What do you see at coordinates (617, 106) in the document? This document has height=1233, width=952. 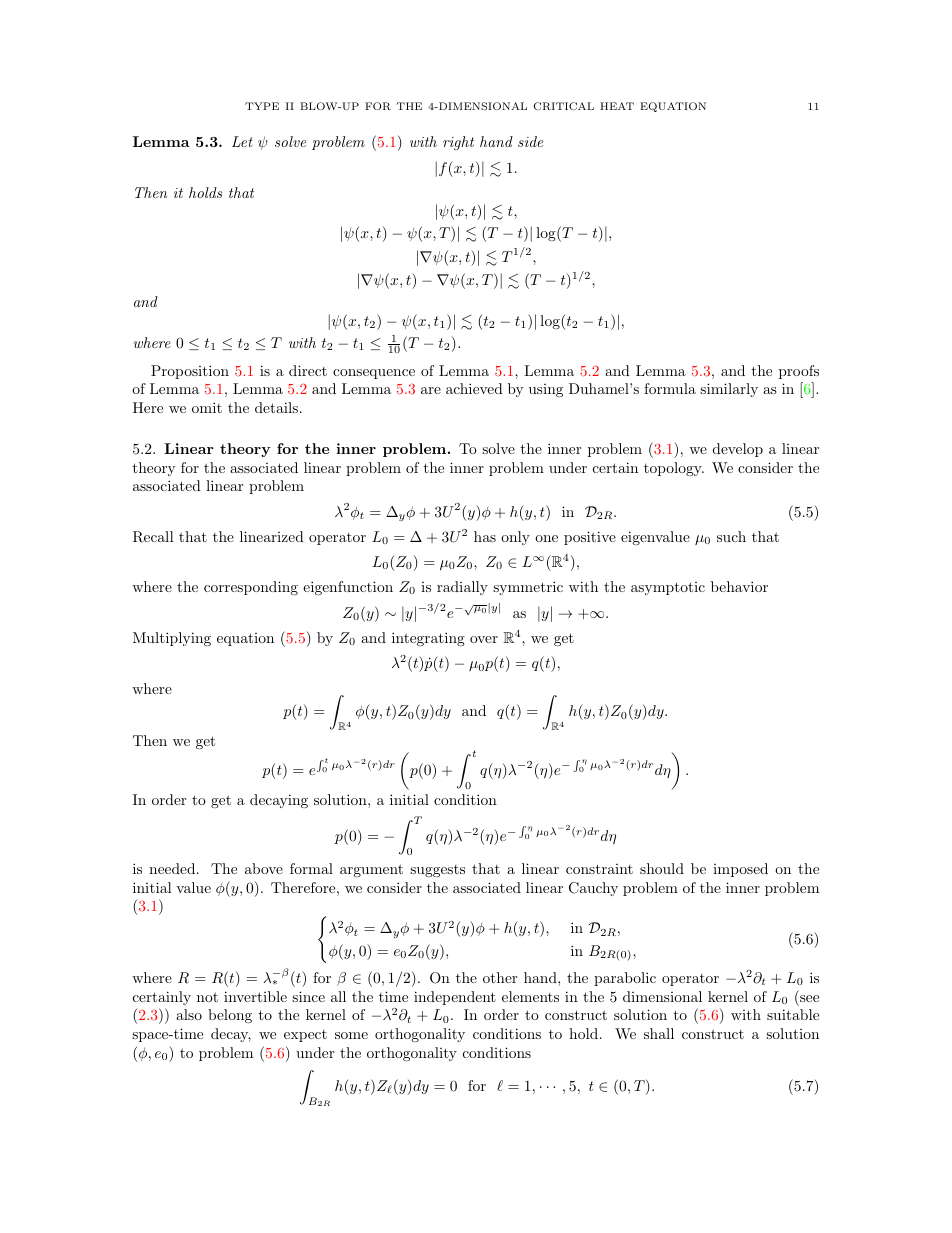 I see `HEAT` at bounding box center [617, 106].
